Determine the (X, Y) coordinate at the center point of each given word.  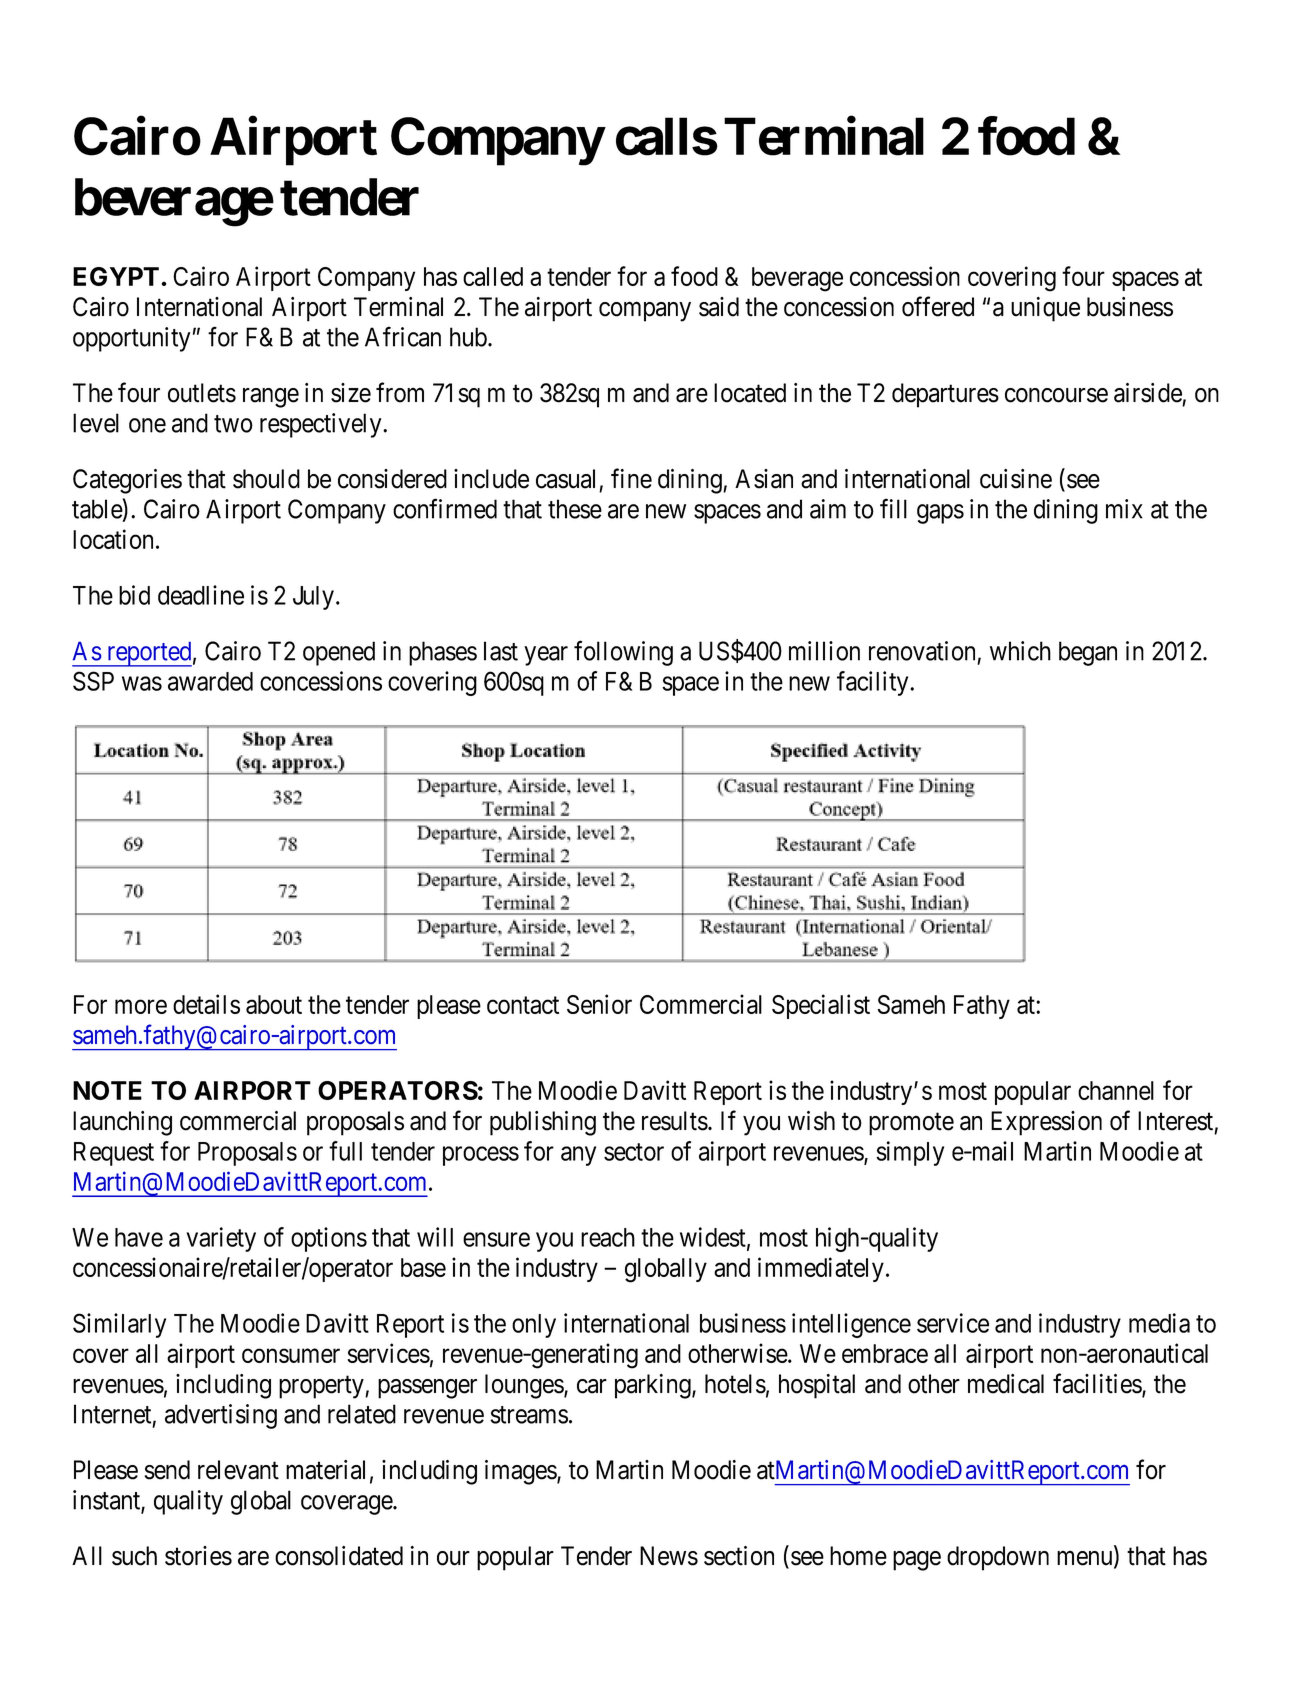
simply (910, 1153)
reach (608, 1237)
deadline (201, 595)
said (719, 307)
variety (221, 1239)
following (623, 653)
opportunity (131, 339)
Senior (599, 1004)
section (739, 1556)
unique (1045, 309)
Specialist (821, 1006)
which (1020, 651)
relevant (238, 1470)
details (206, 1004)
